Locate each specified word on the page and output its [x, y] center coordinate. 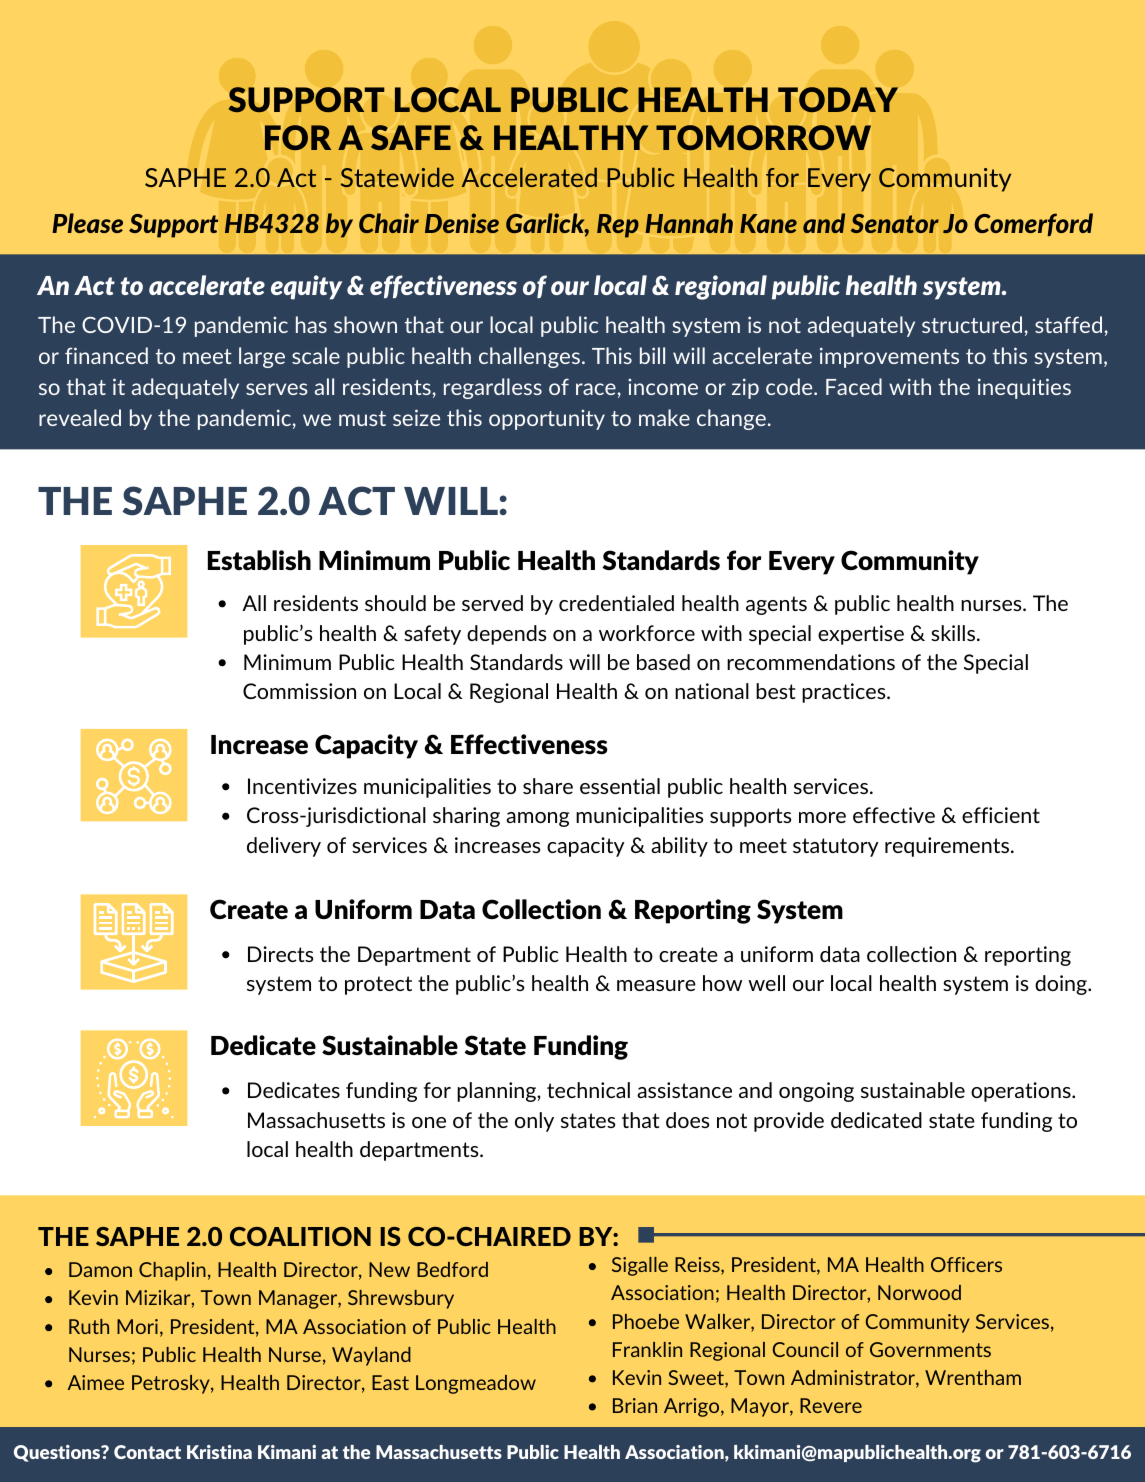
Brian [635, 1405]
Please [87, 223]
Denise [462, 223]
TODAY [838, 99]
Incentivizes [302, 786]
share [548, 786]
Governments [930, 1349]
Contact [147, 1452]
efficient [1001, 815]
